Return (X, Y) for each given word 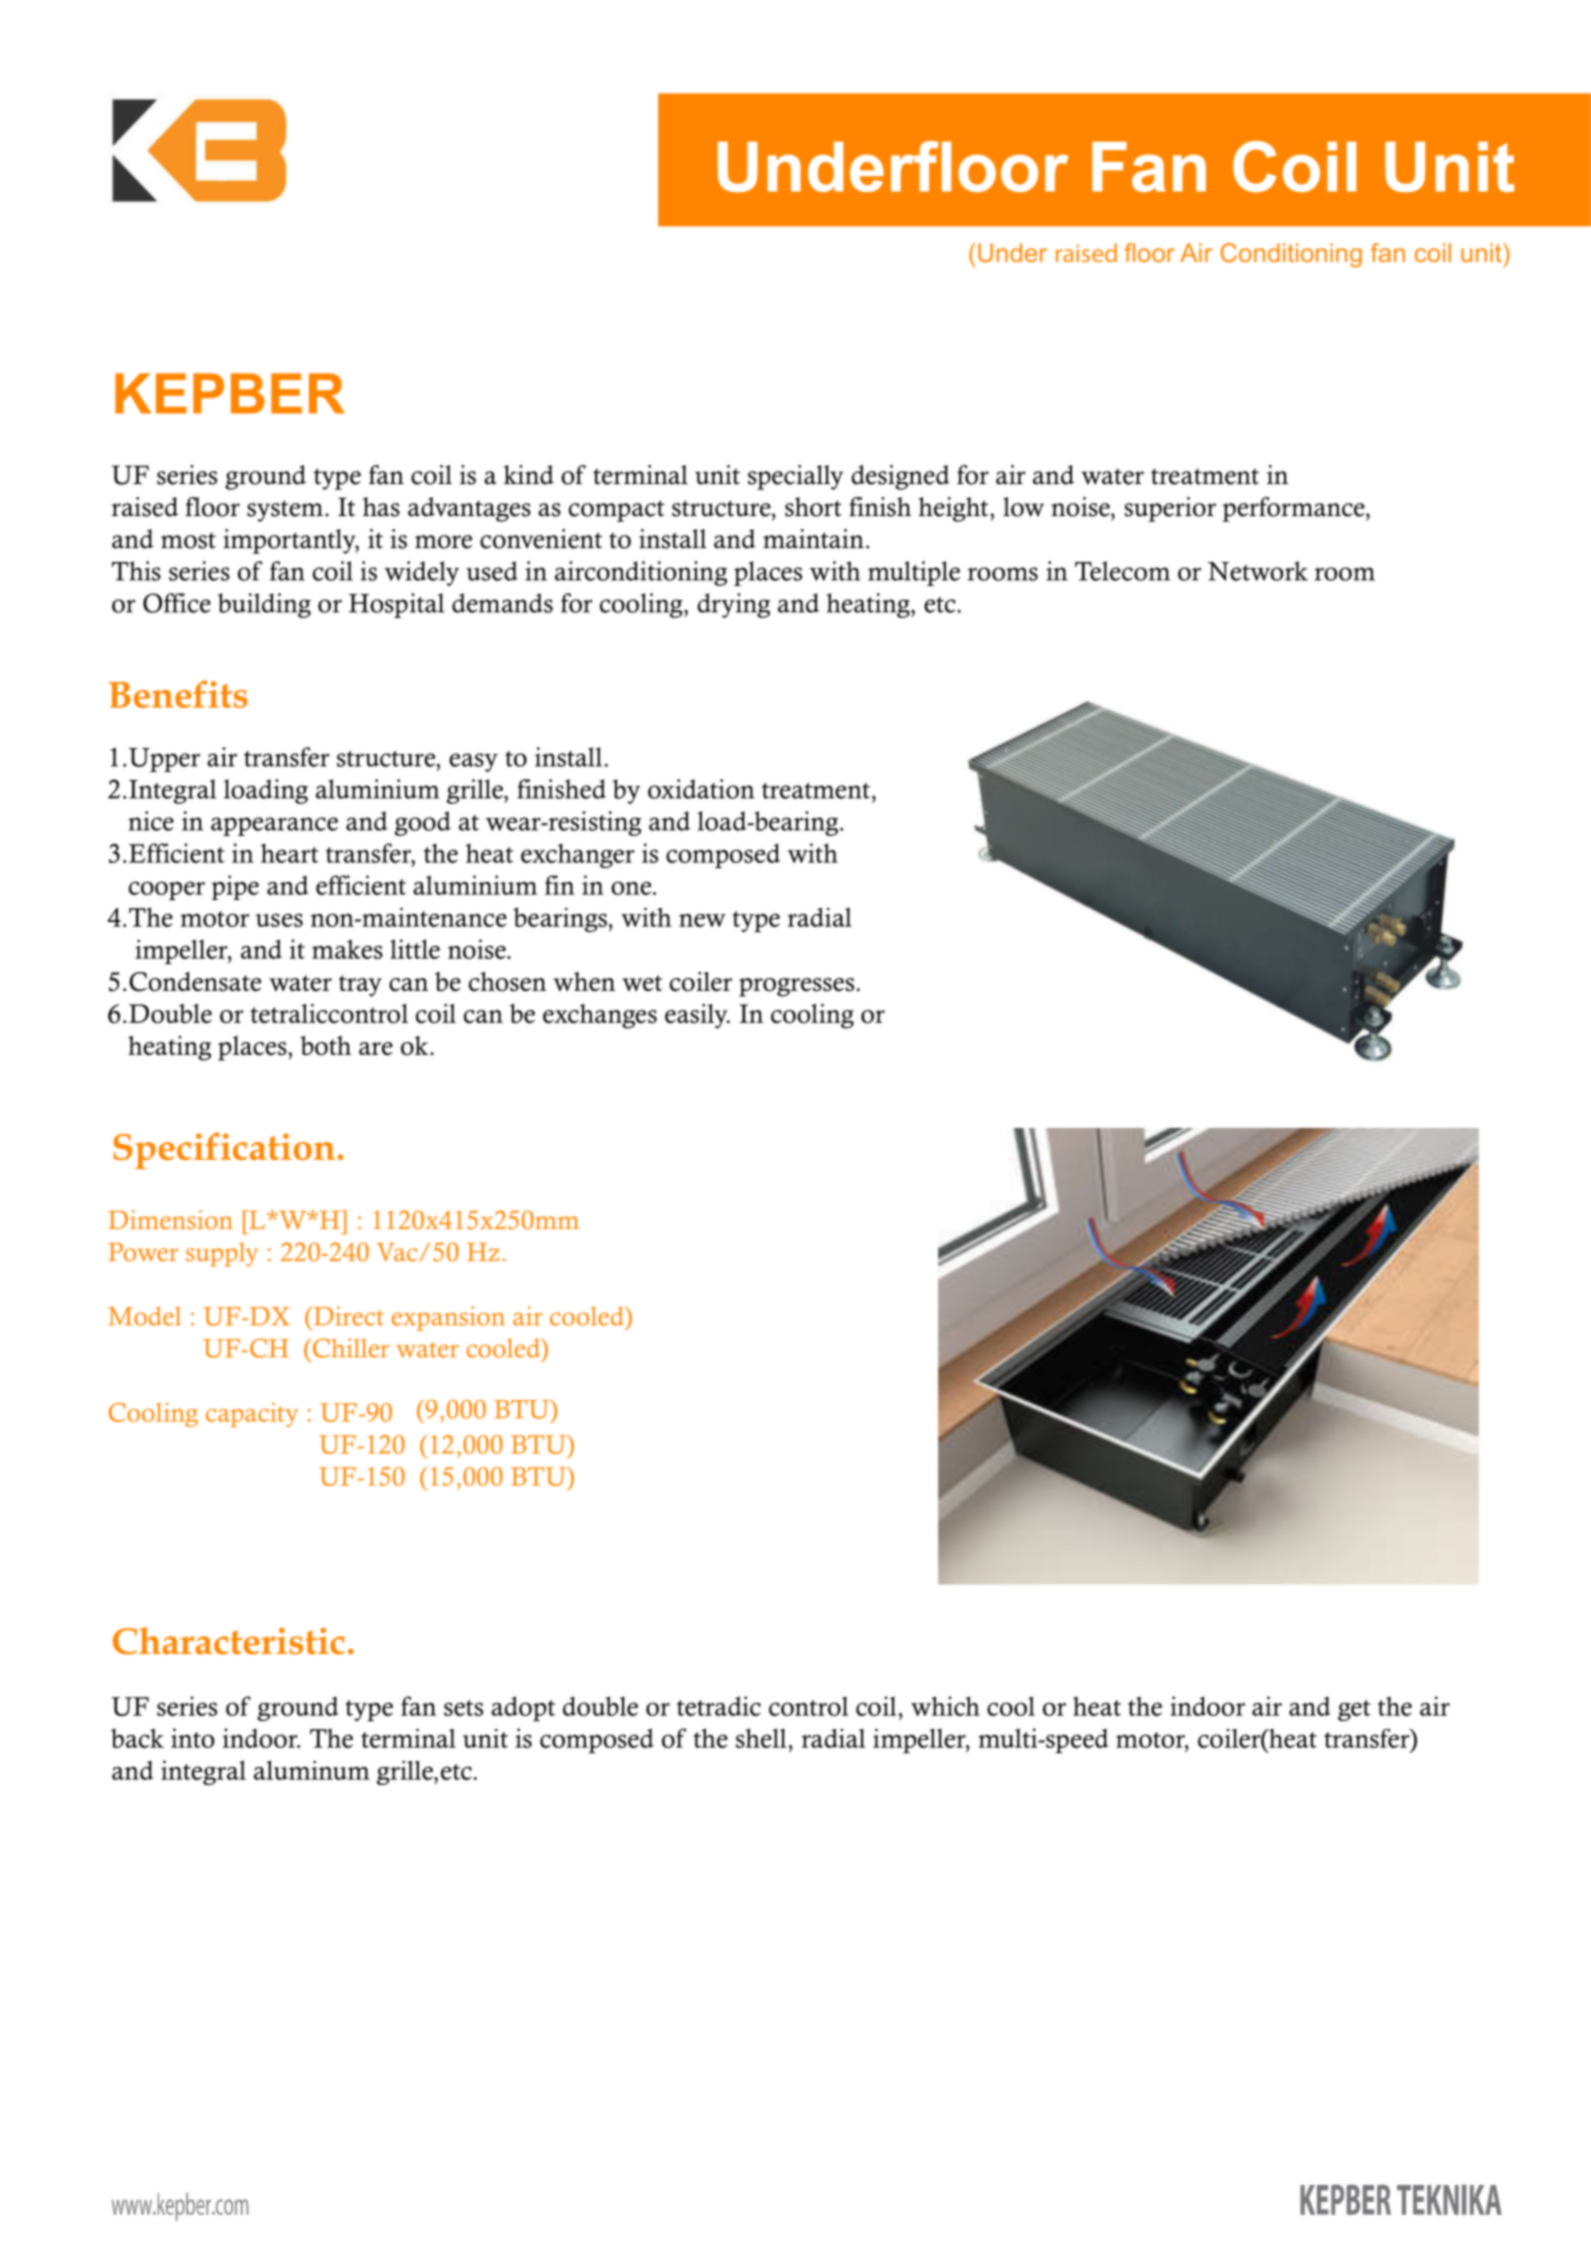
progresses (796, 987)
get (1354, 1710)
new (702, 920)
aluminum (312, 1770)
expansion (448, 1318)
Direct (347, 1316)
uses (279, 920)
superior (1170, 509)
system (286, 511)
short (813, 507)
